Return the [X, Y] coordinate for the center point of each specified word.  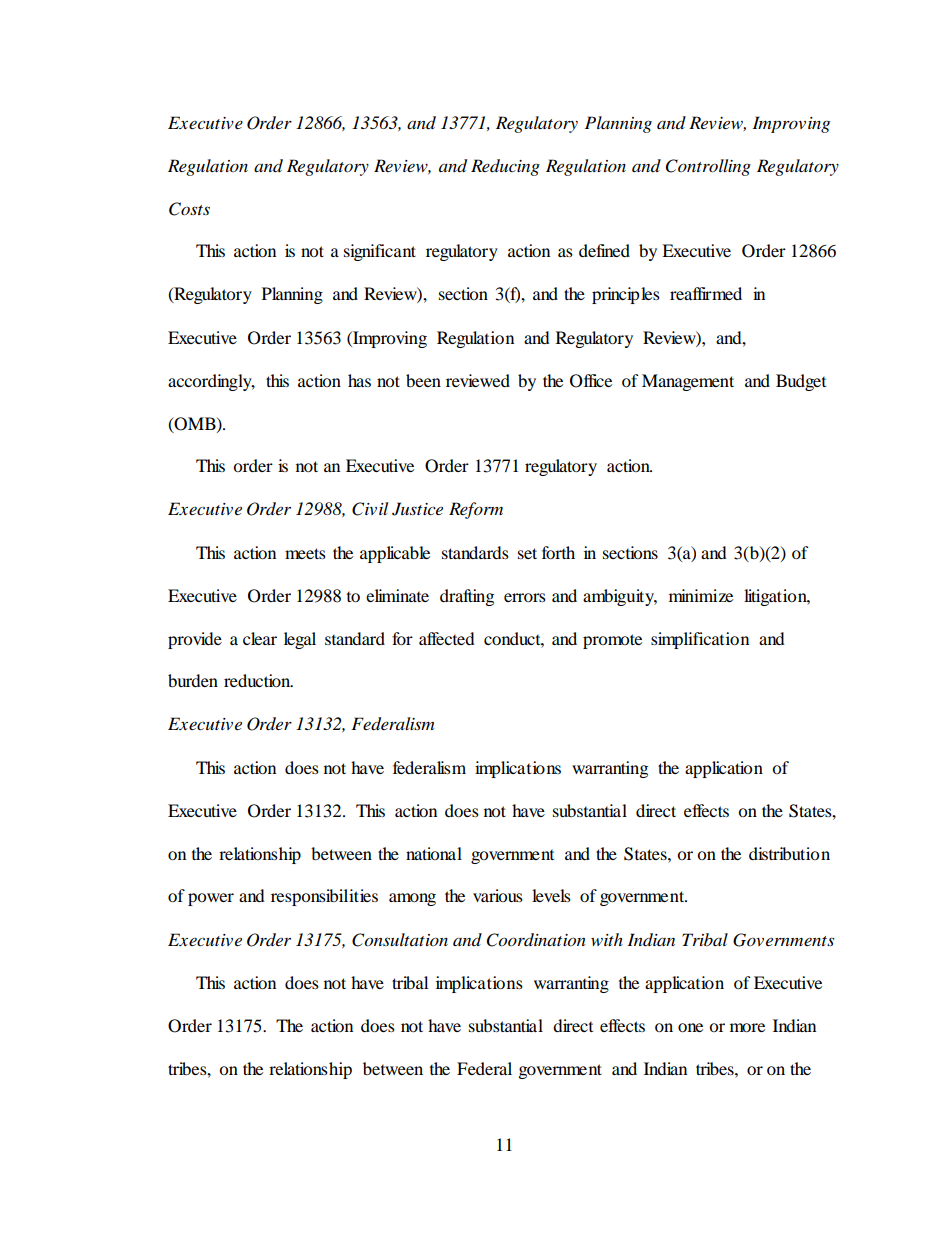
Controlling [708, 167]
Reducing [505, 167]
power [211, 899]
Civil [370, 509]
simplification [700, 640]
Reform [476, 510]
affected [447, 638]
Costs [189, 209]
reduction [258, 680]
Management [688, 382]
